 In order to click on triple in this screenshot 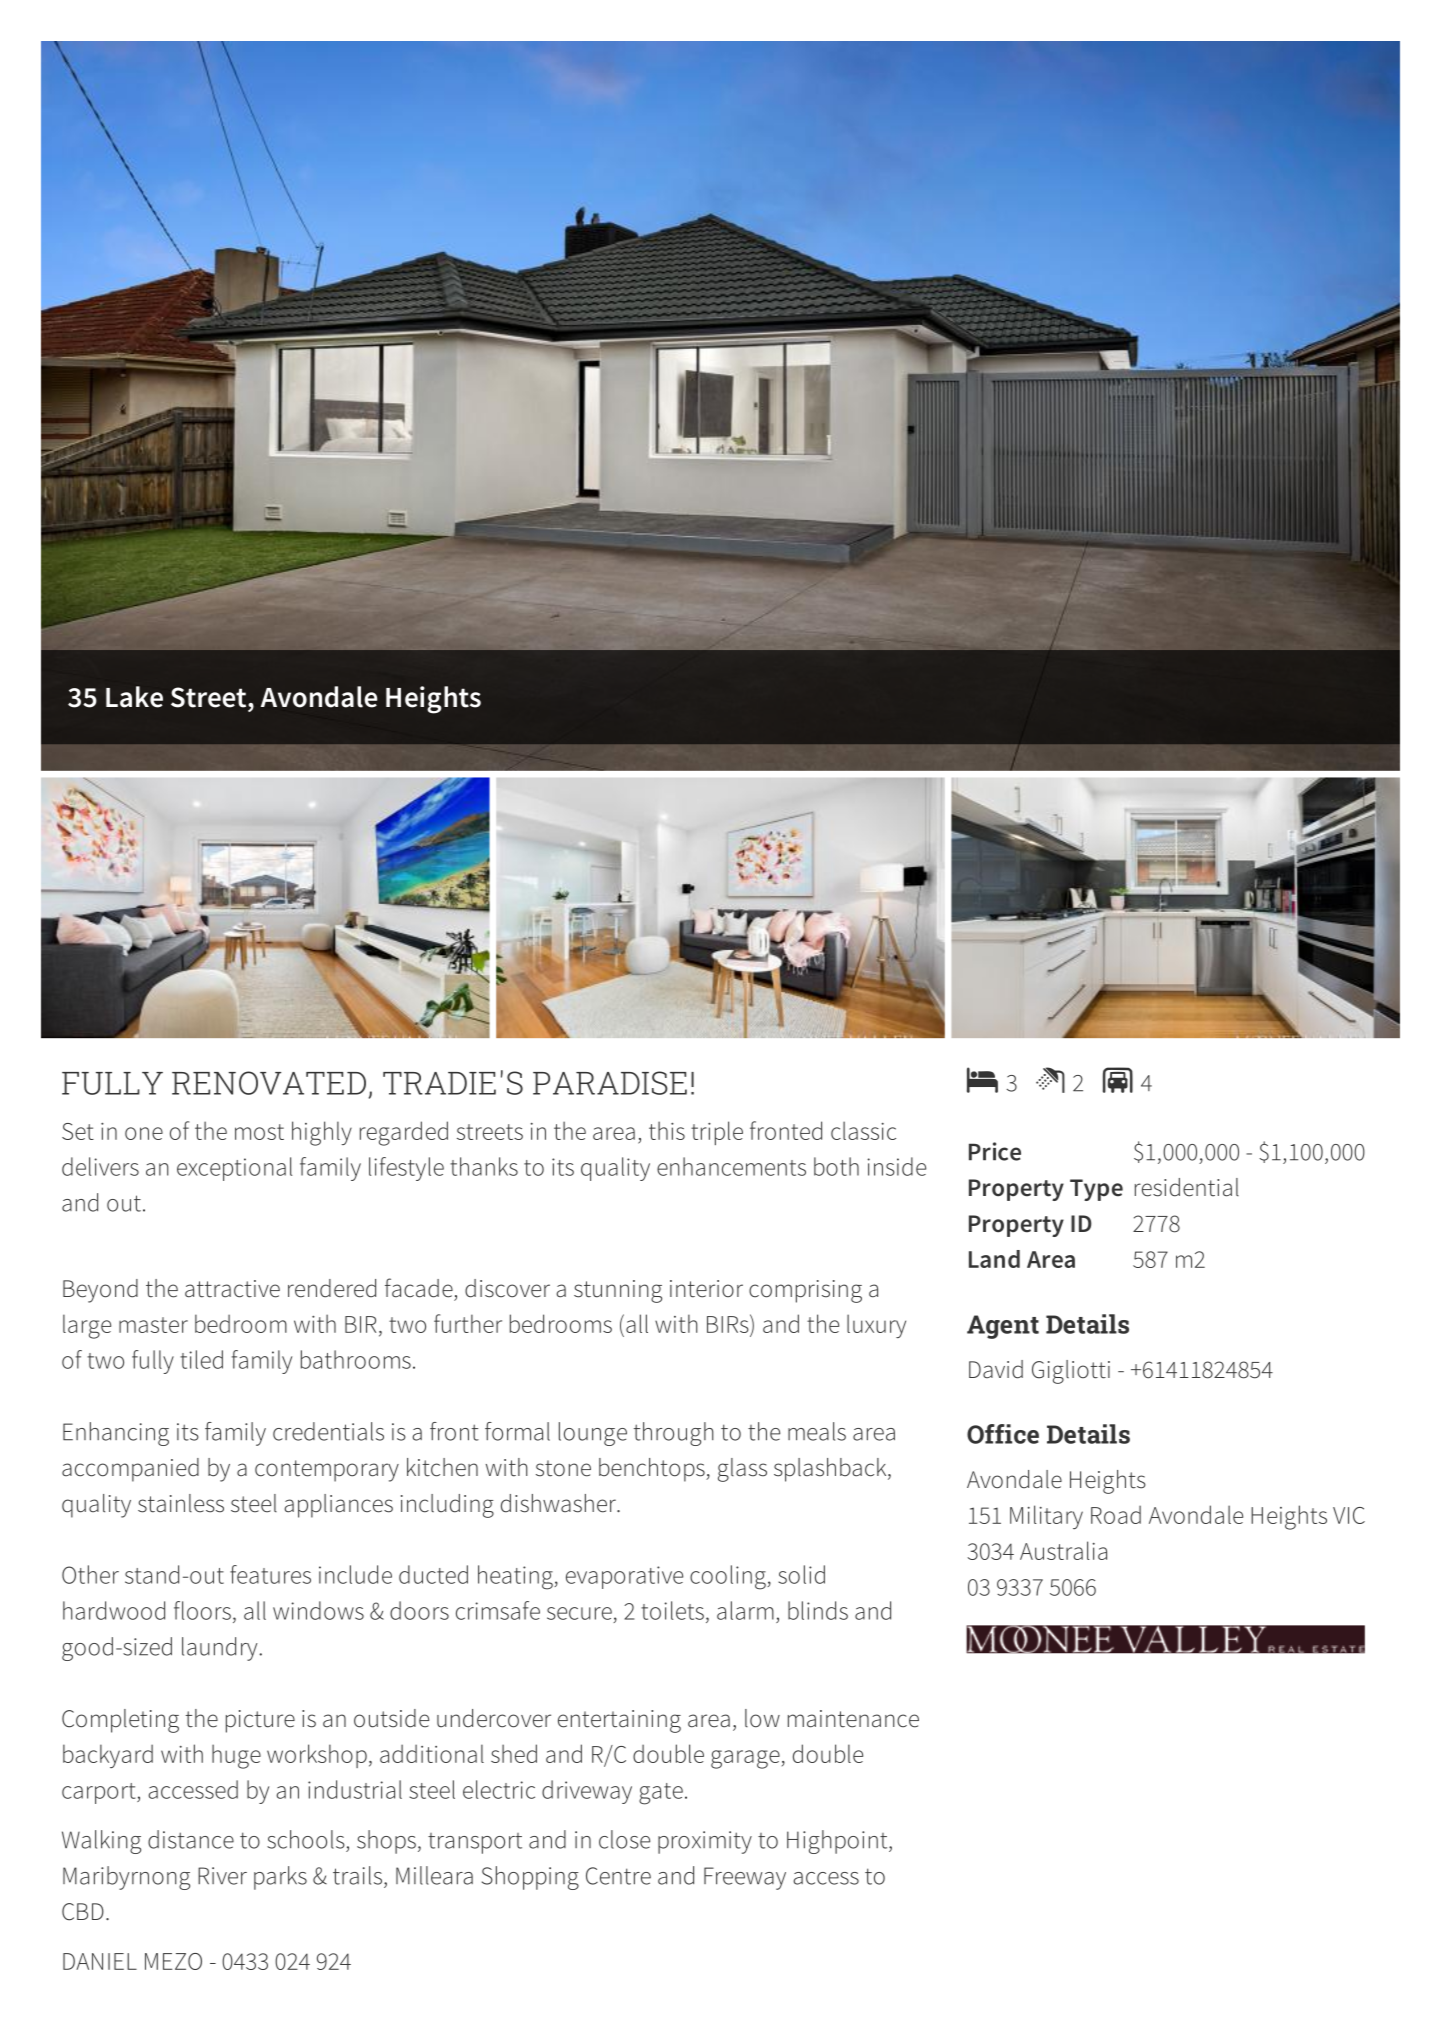, I will do `click(717, 1133)`.
